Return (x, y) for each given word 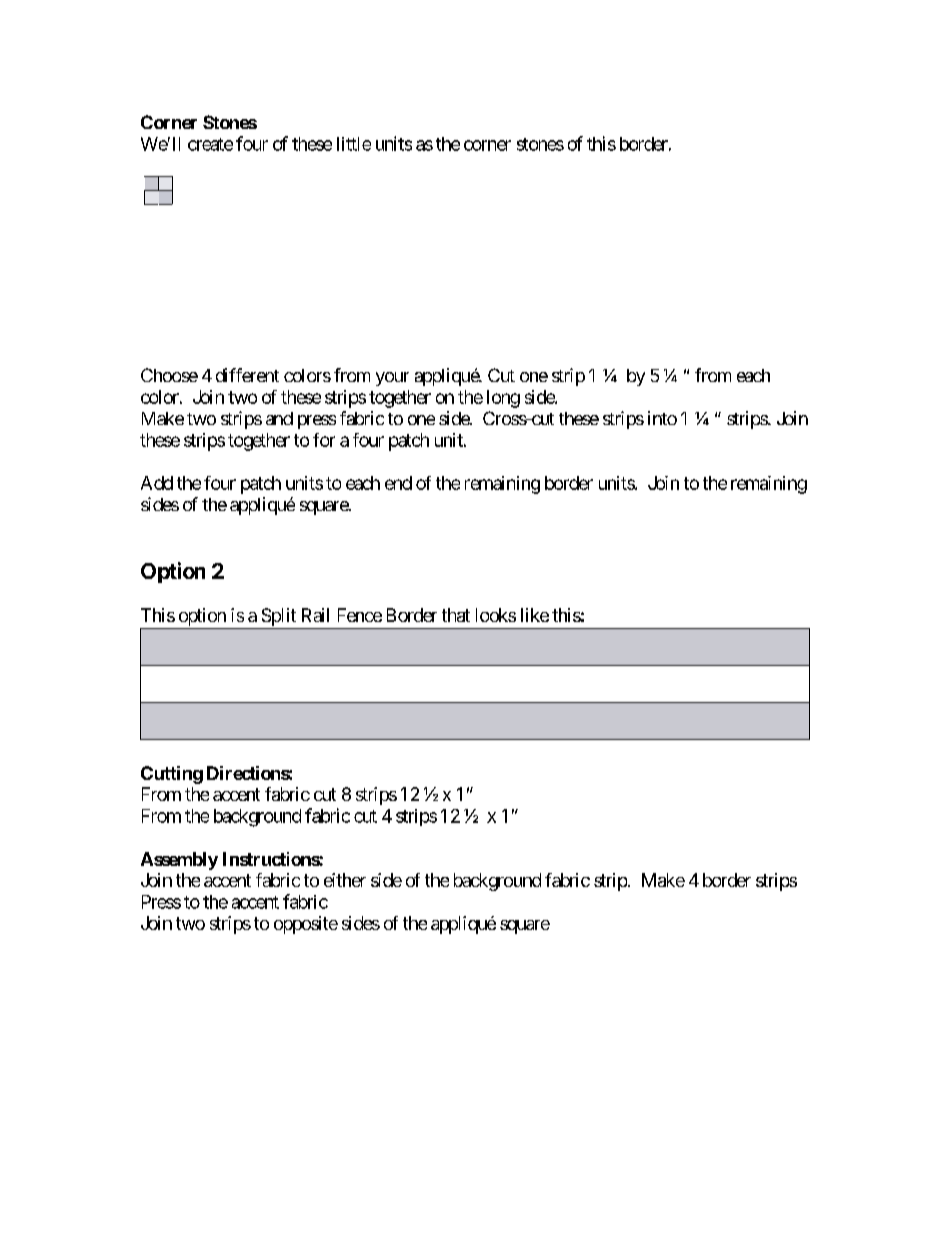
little (354, 144)
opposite (306, 925)
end (398, 483)
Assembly (179, 861)
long (503, 399)
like (535, 615)
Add (157, 483)
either (345, 880)
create (210, 144)
